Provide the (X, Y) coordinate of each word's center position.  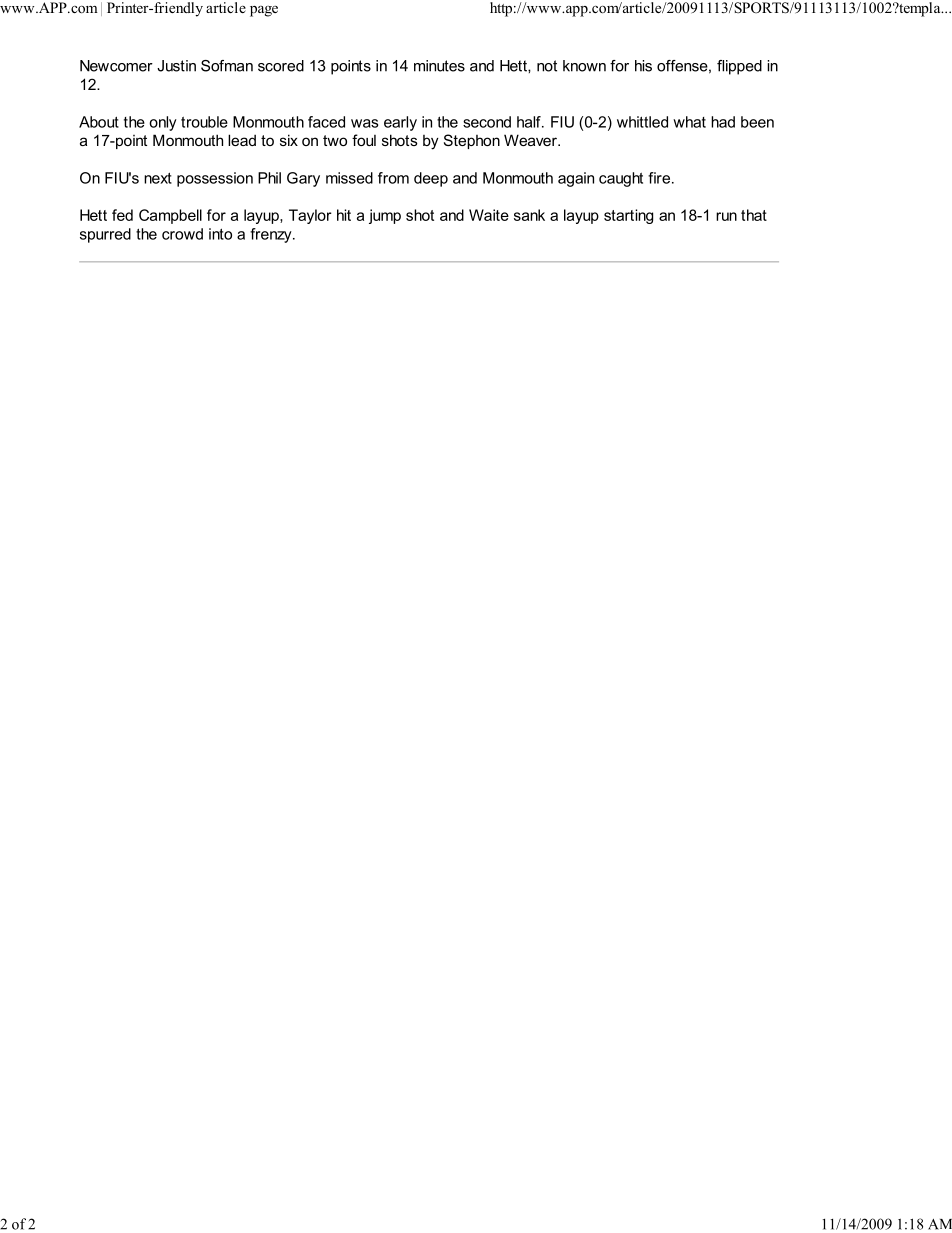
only (163, 123)
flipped (739, 67)
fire (659, 178)
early (400, 123)
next (158, 178)
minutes (439, 66)
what (689, 122)
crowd (182, 234)
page (264, 11)
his (643, 66)
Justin (176, 66)
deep (431, 179)
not (547, 66)
